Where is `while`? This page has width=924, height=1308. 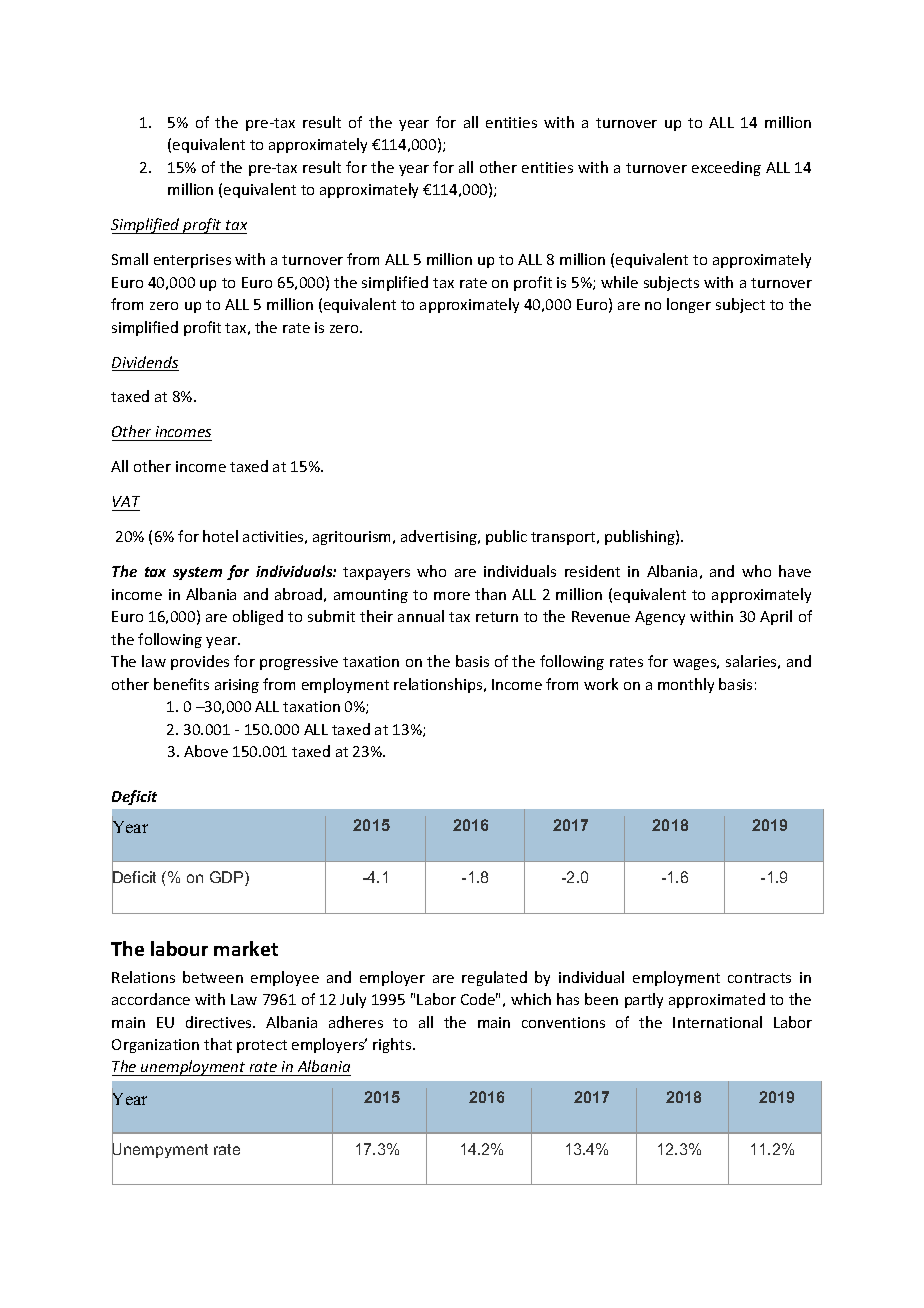 while is located at coordinates (619, 282).
